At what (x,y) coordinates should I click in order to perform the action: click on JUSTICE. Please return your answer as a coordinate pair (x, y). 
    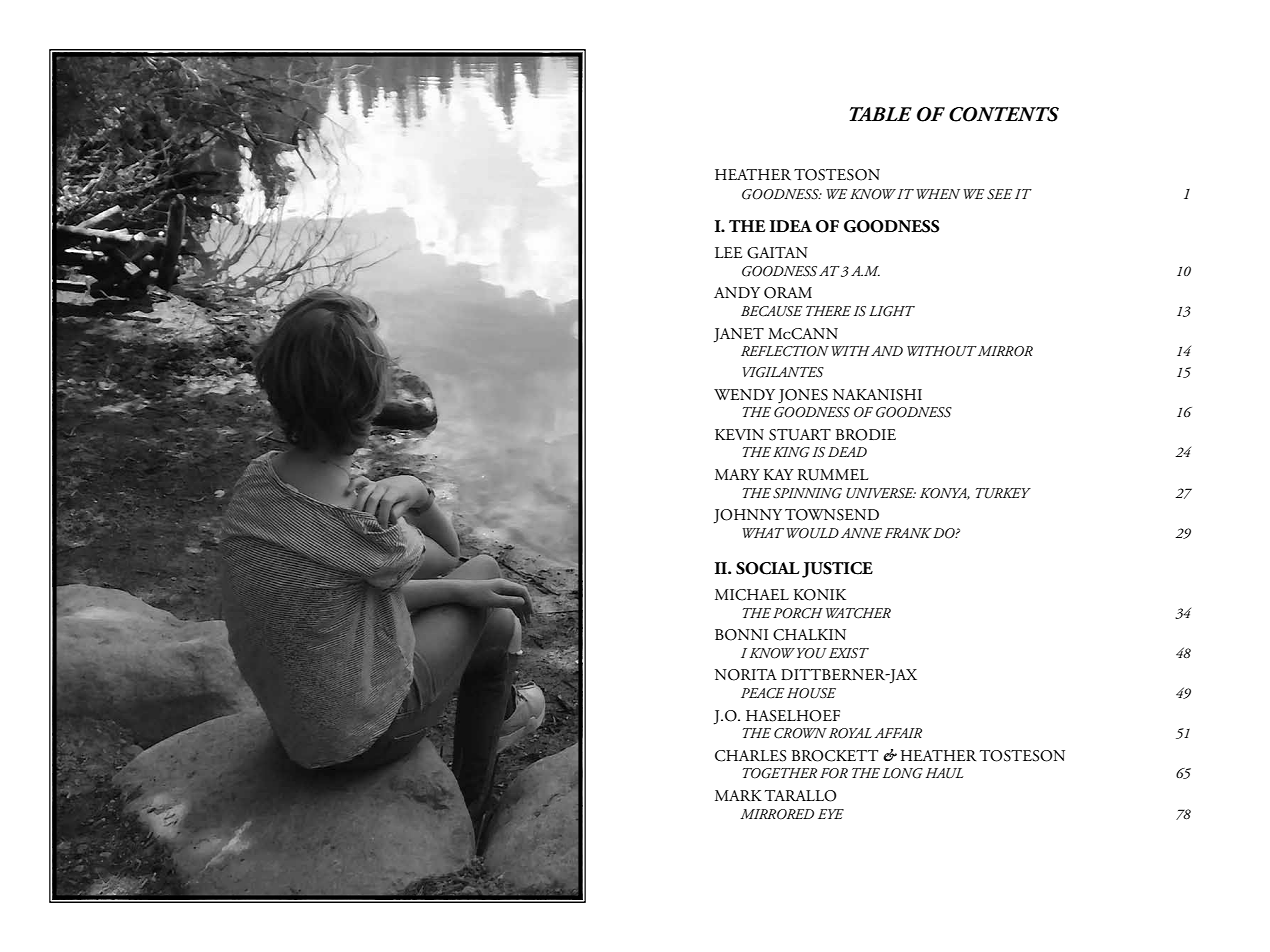
    Looking at the image, I should click on (837, 570).
